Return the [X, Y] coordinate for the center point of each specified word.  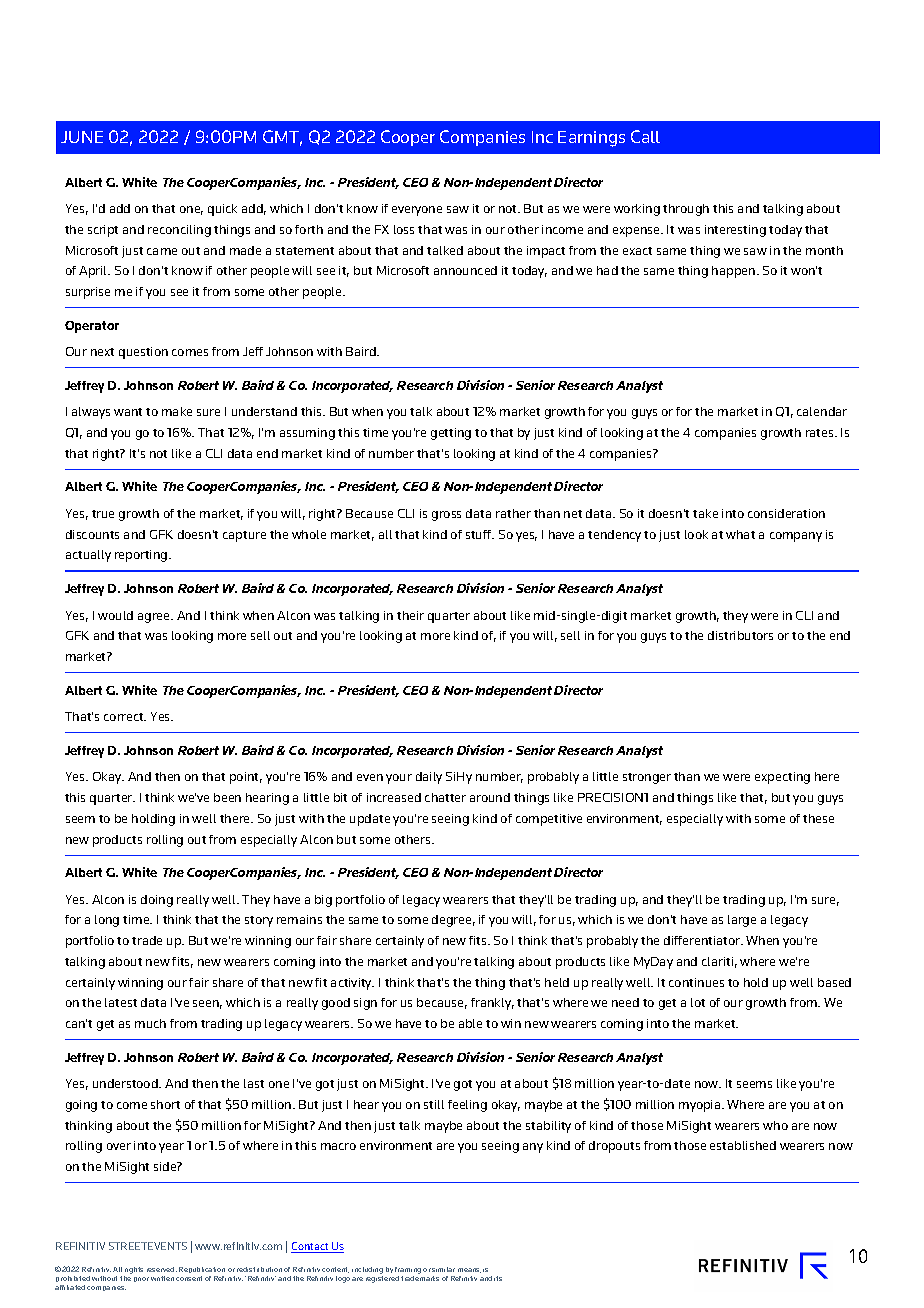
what [740, 534]
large [742, 921]
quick [222, 210]
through [686, 210]
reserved [162, 1269]
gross [446, 516]
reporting [142, 556]
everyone [417, 211]
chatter [445, 797]
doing [157, 901]
